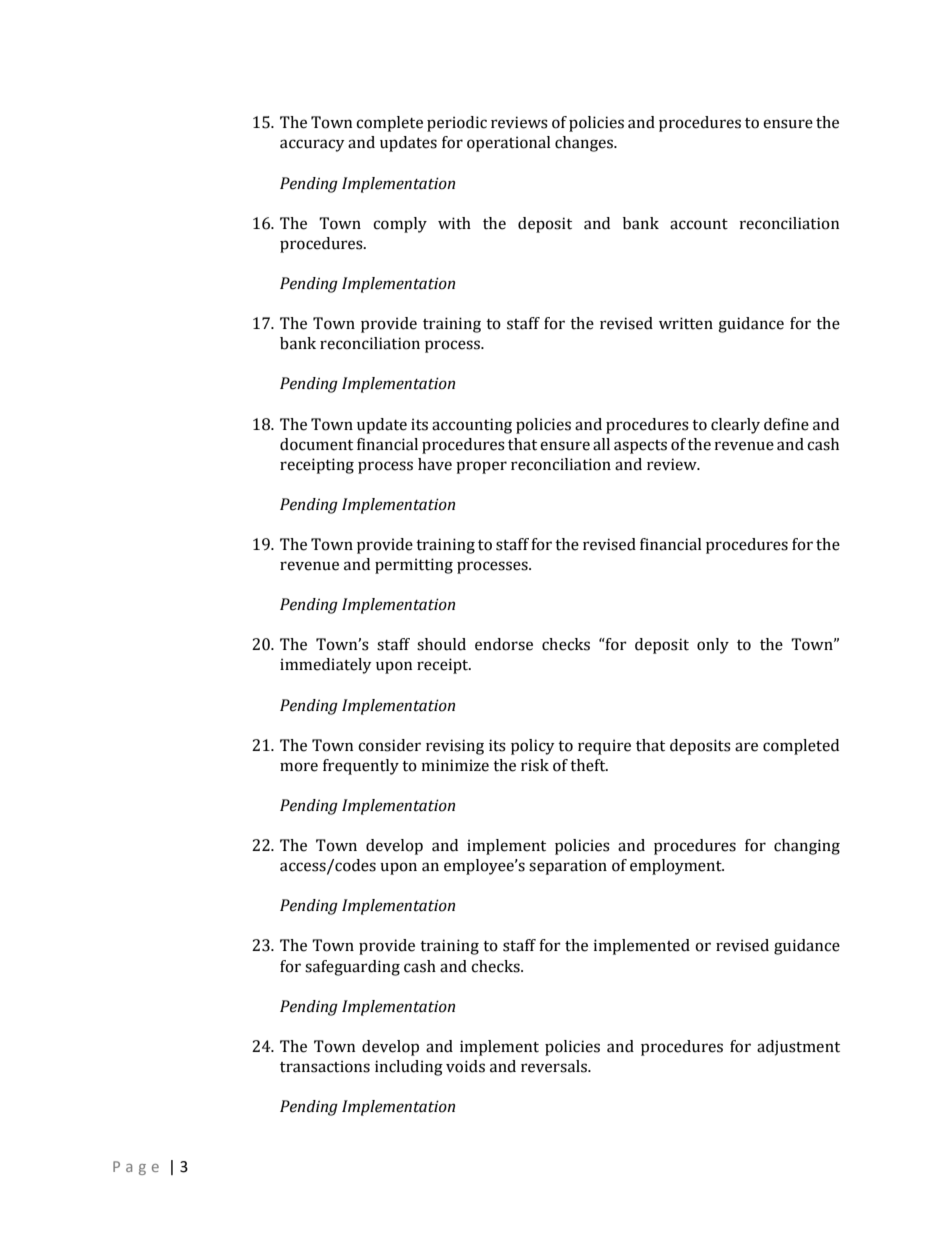  I want to click on operational, so click(508, 144).
